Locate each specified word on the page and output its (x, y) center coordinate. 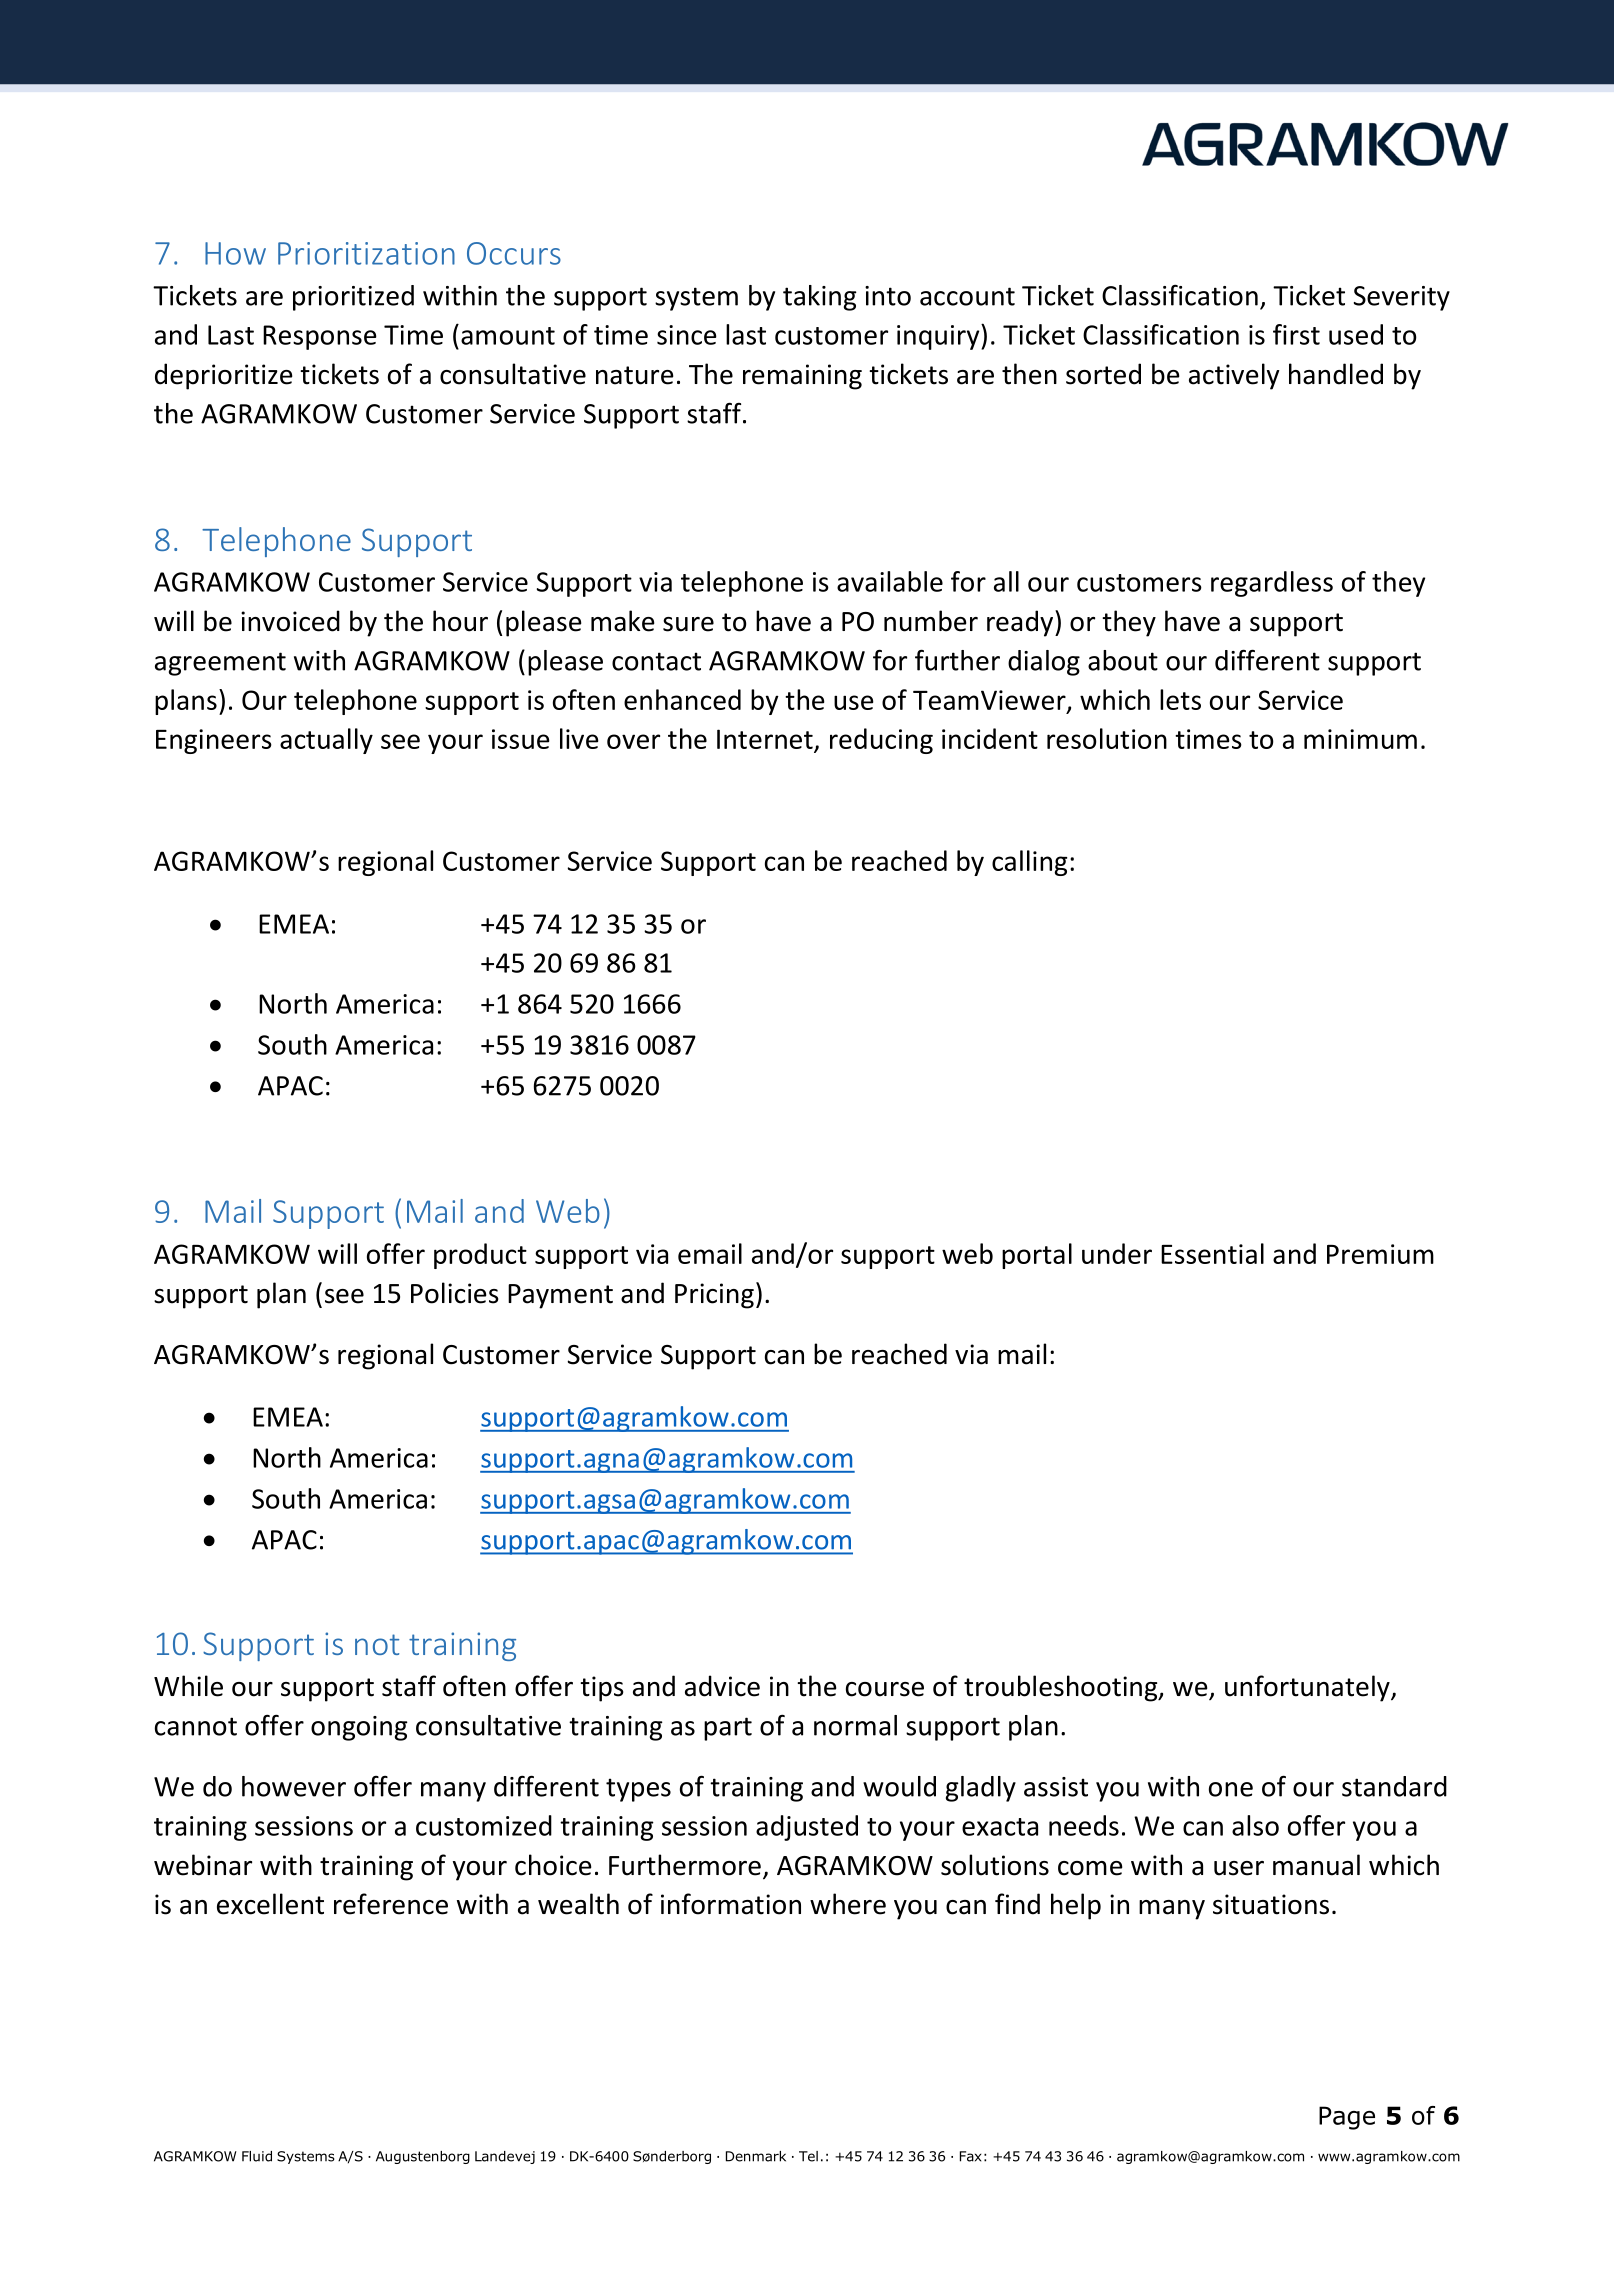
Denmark (756, 2156)
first (1296, 334)
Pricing (714, 1296)
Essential (1212, 1253)
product (480, 1256)
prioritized (353, 298)
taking (820, 298)
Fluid (257, 2156)
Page (1347, 2118)
